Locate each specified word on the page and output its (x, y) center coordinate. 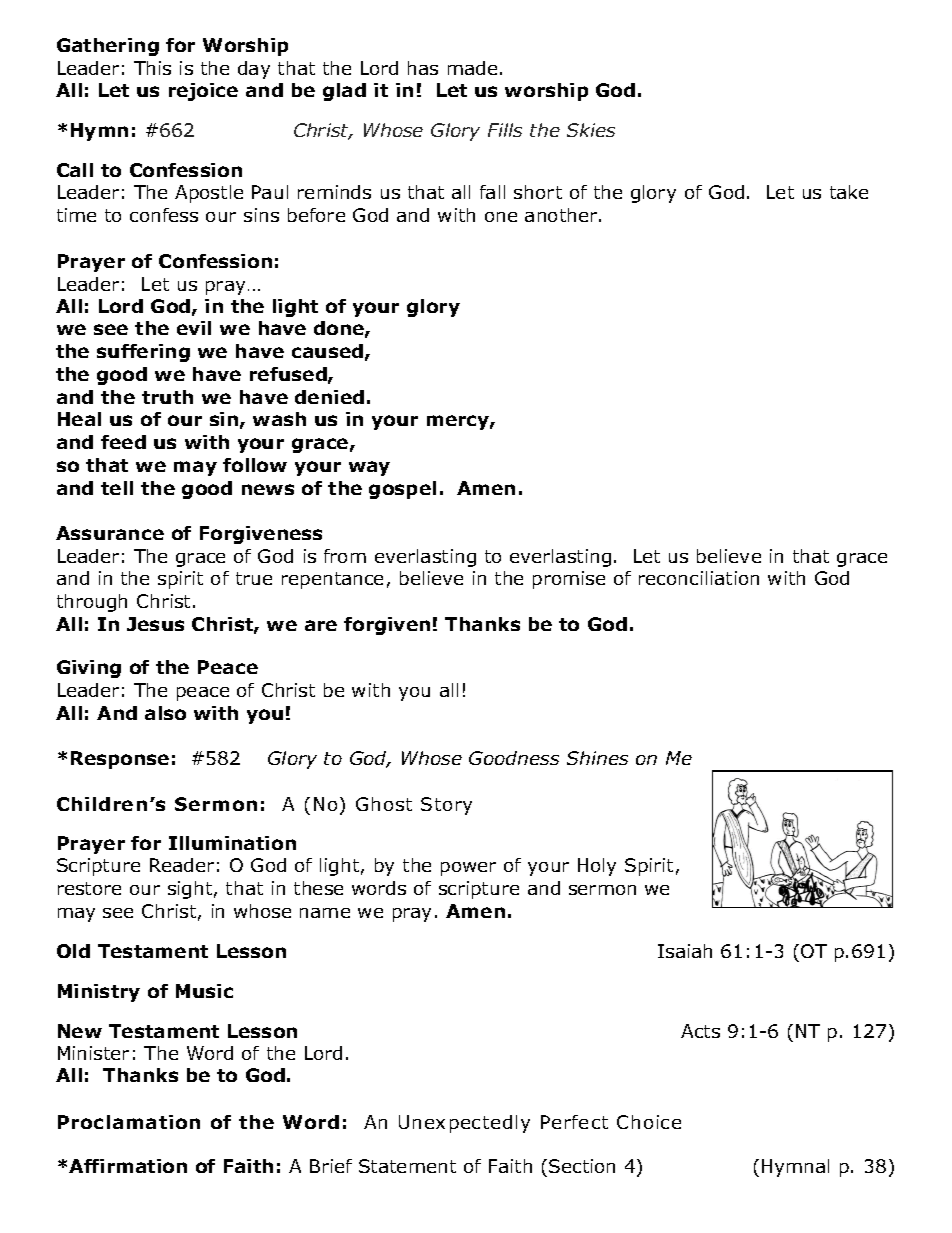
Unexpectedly (464, 1124)
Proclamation (129, 1122)
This (152, 68)
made (472, 68)
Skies (591, 130)
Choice (649, 1122)
